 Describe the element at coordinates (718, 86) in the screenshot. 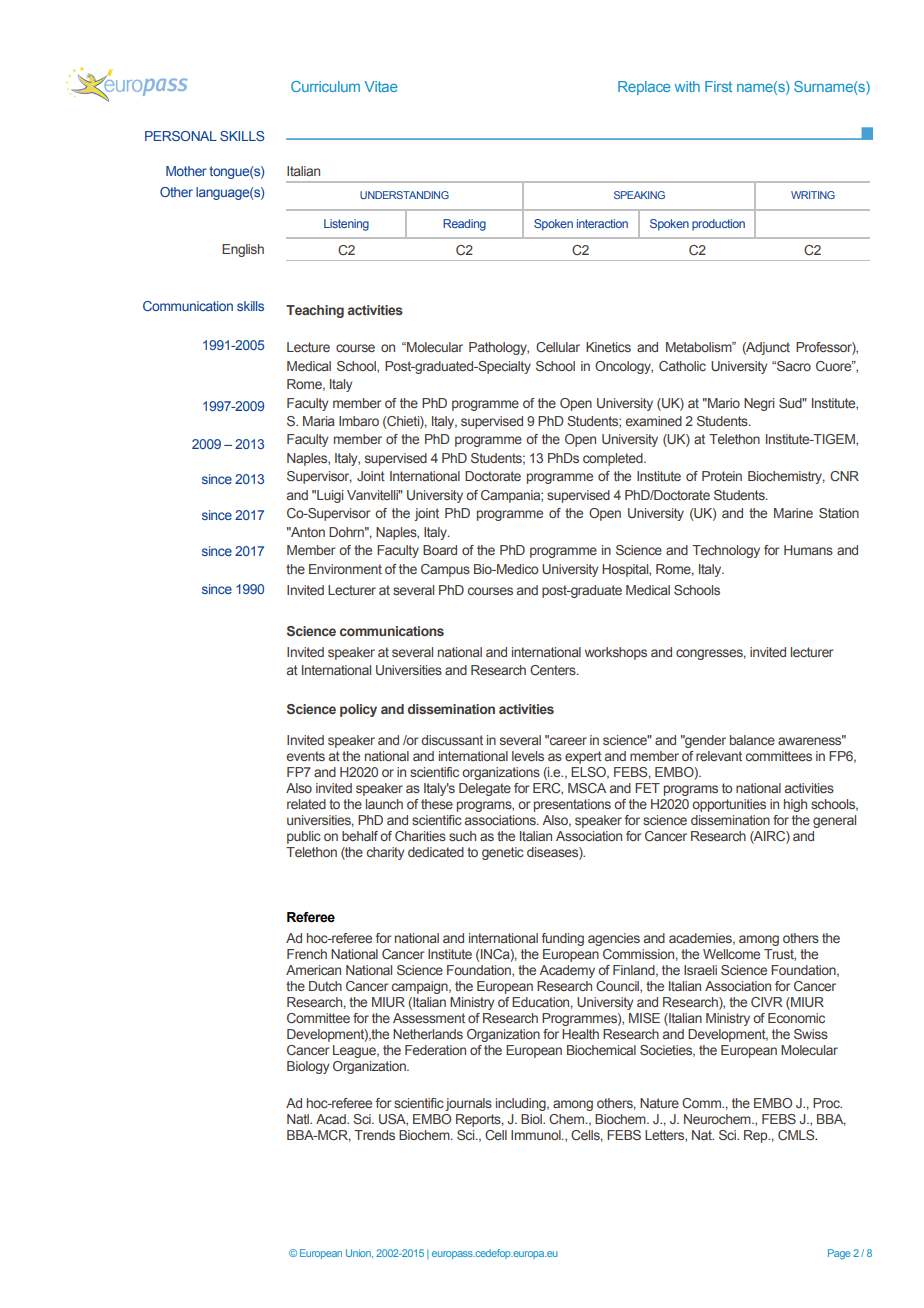

I see `First` at that location.
